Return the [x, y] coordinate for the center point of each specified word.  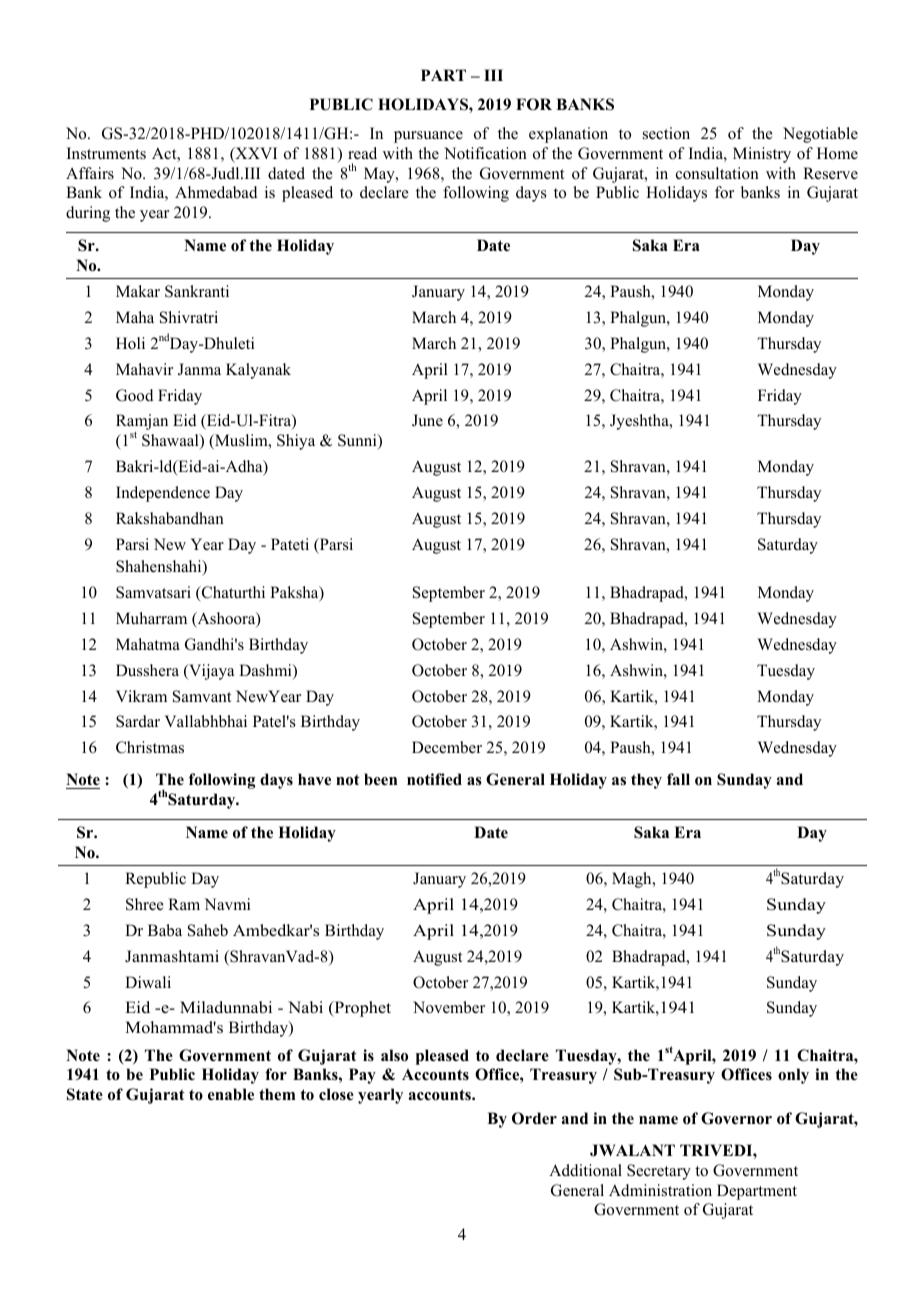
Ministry [762, 155]
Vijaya [210, 672]
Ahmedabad [216, 192]
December [447, 747]
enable [231, 1094]
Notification [485, 153]
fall [678, 779]
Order [534, 1118]
